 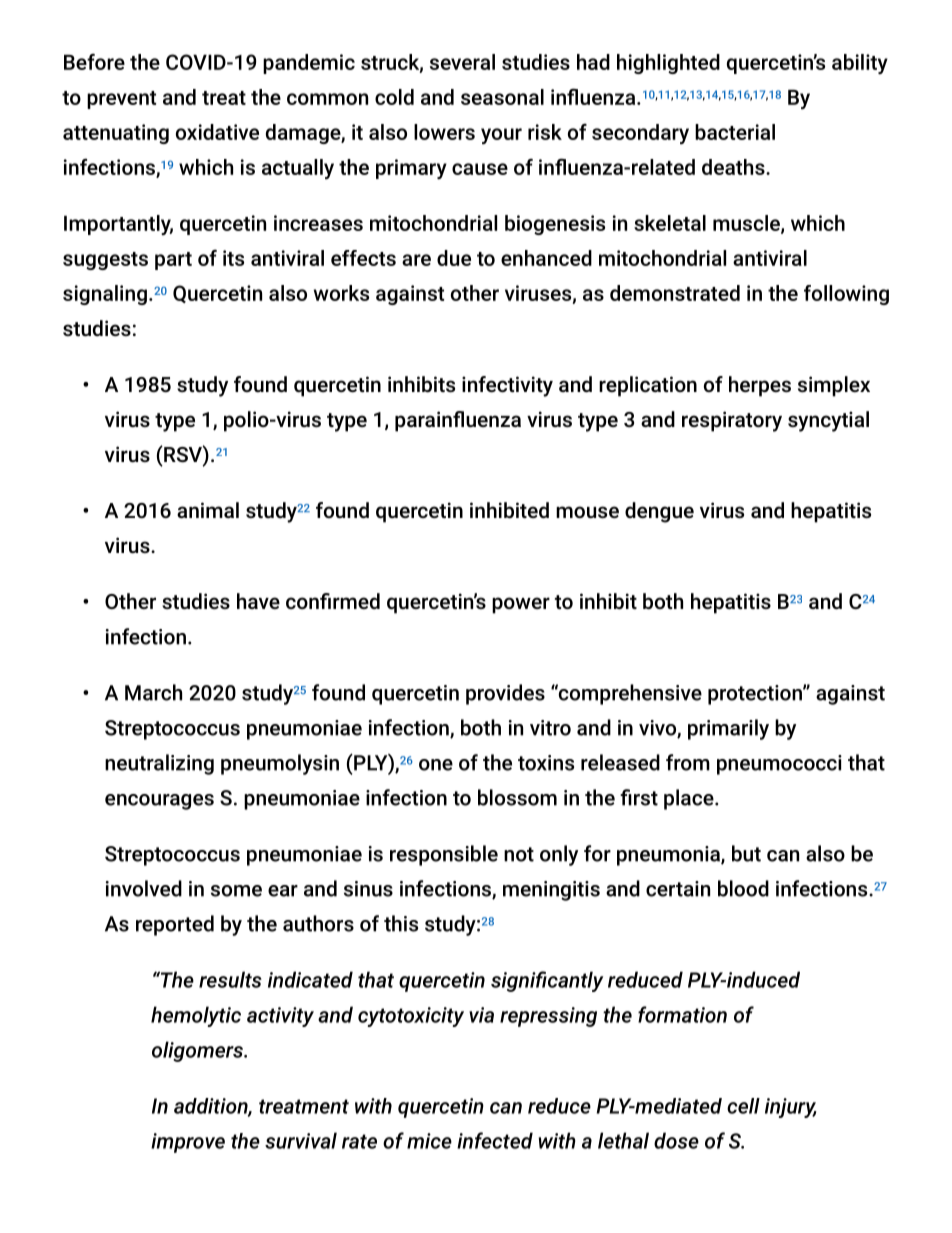 I want to click on but, so click(x=746, y=853).
